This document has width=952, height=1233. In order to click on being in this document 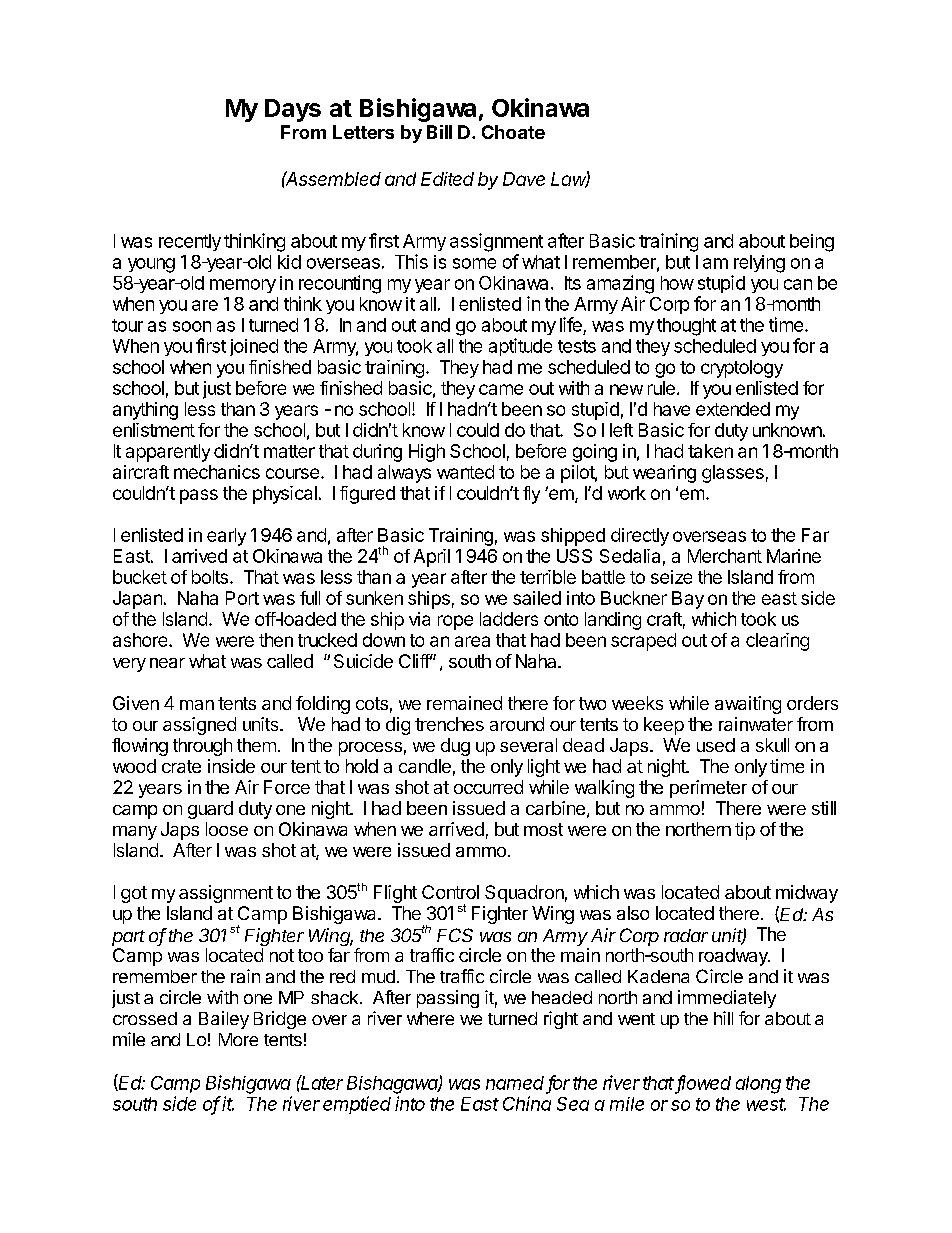, I will do `click(812, 243)`.
